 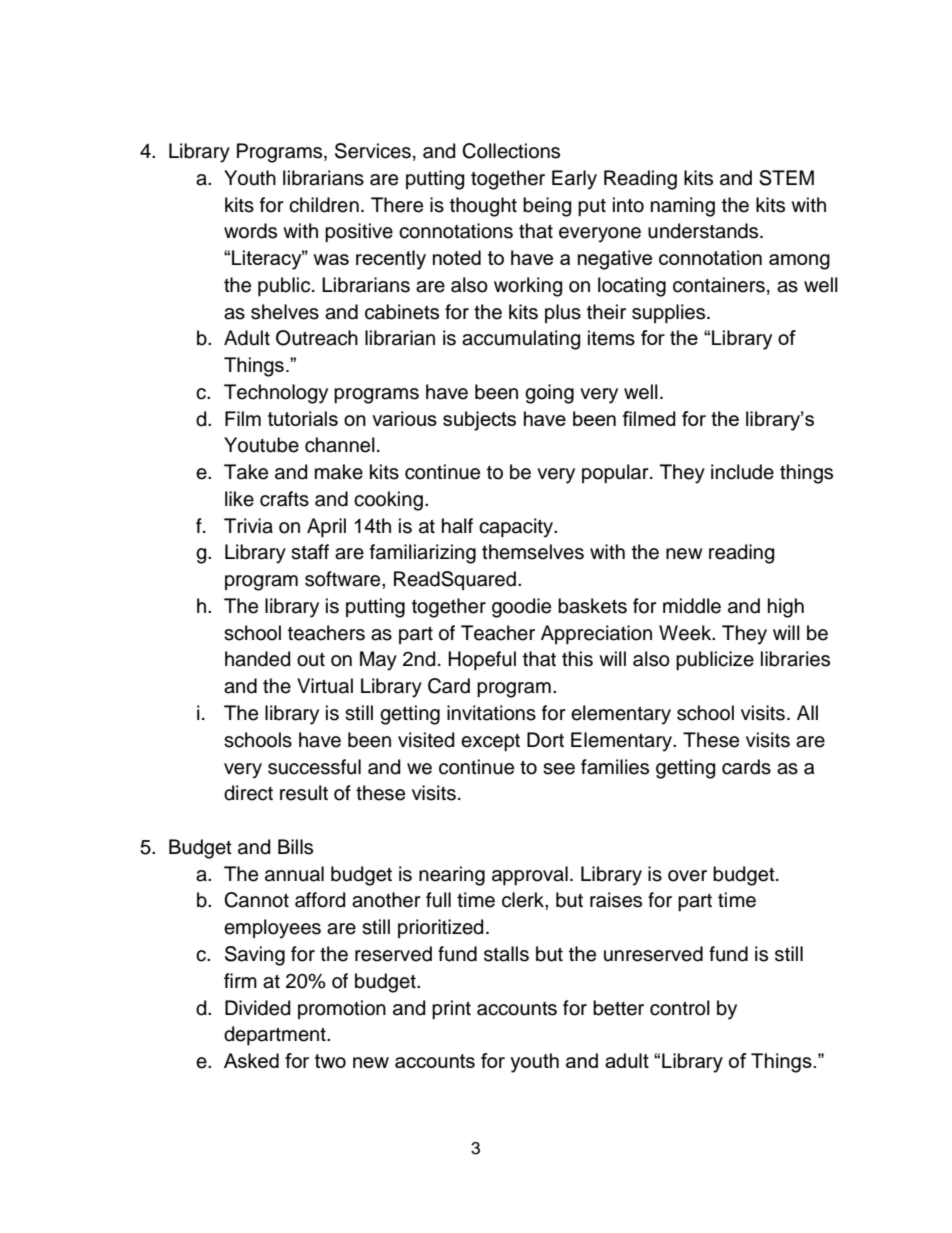 I want to click on families, so click(x=615, y=767).
